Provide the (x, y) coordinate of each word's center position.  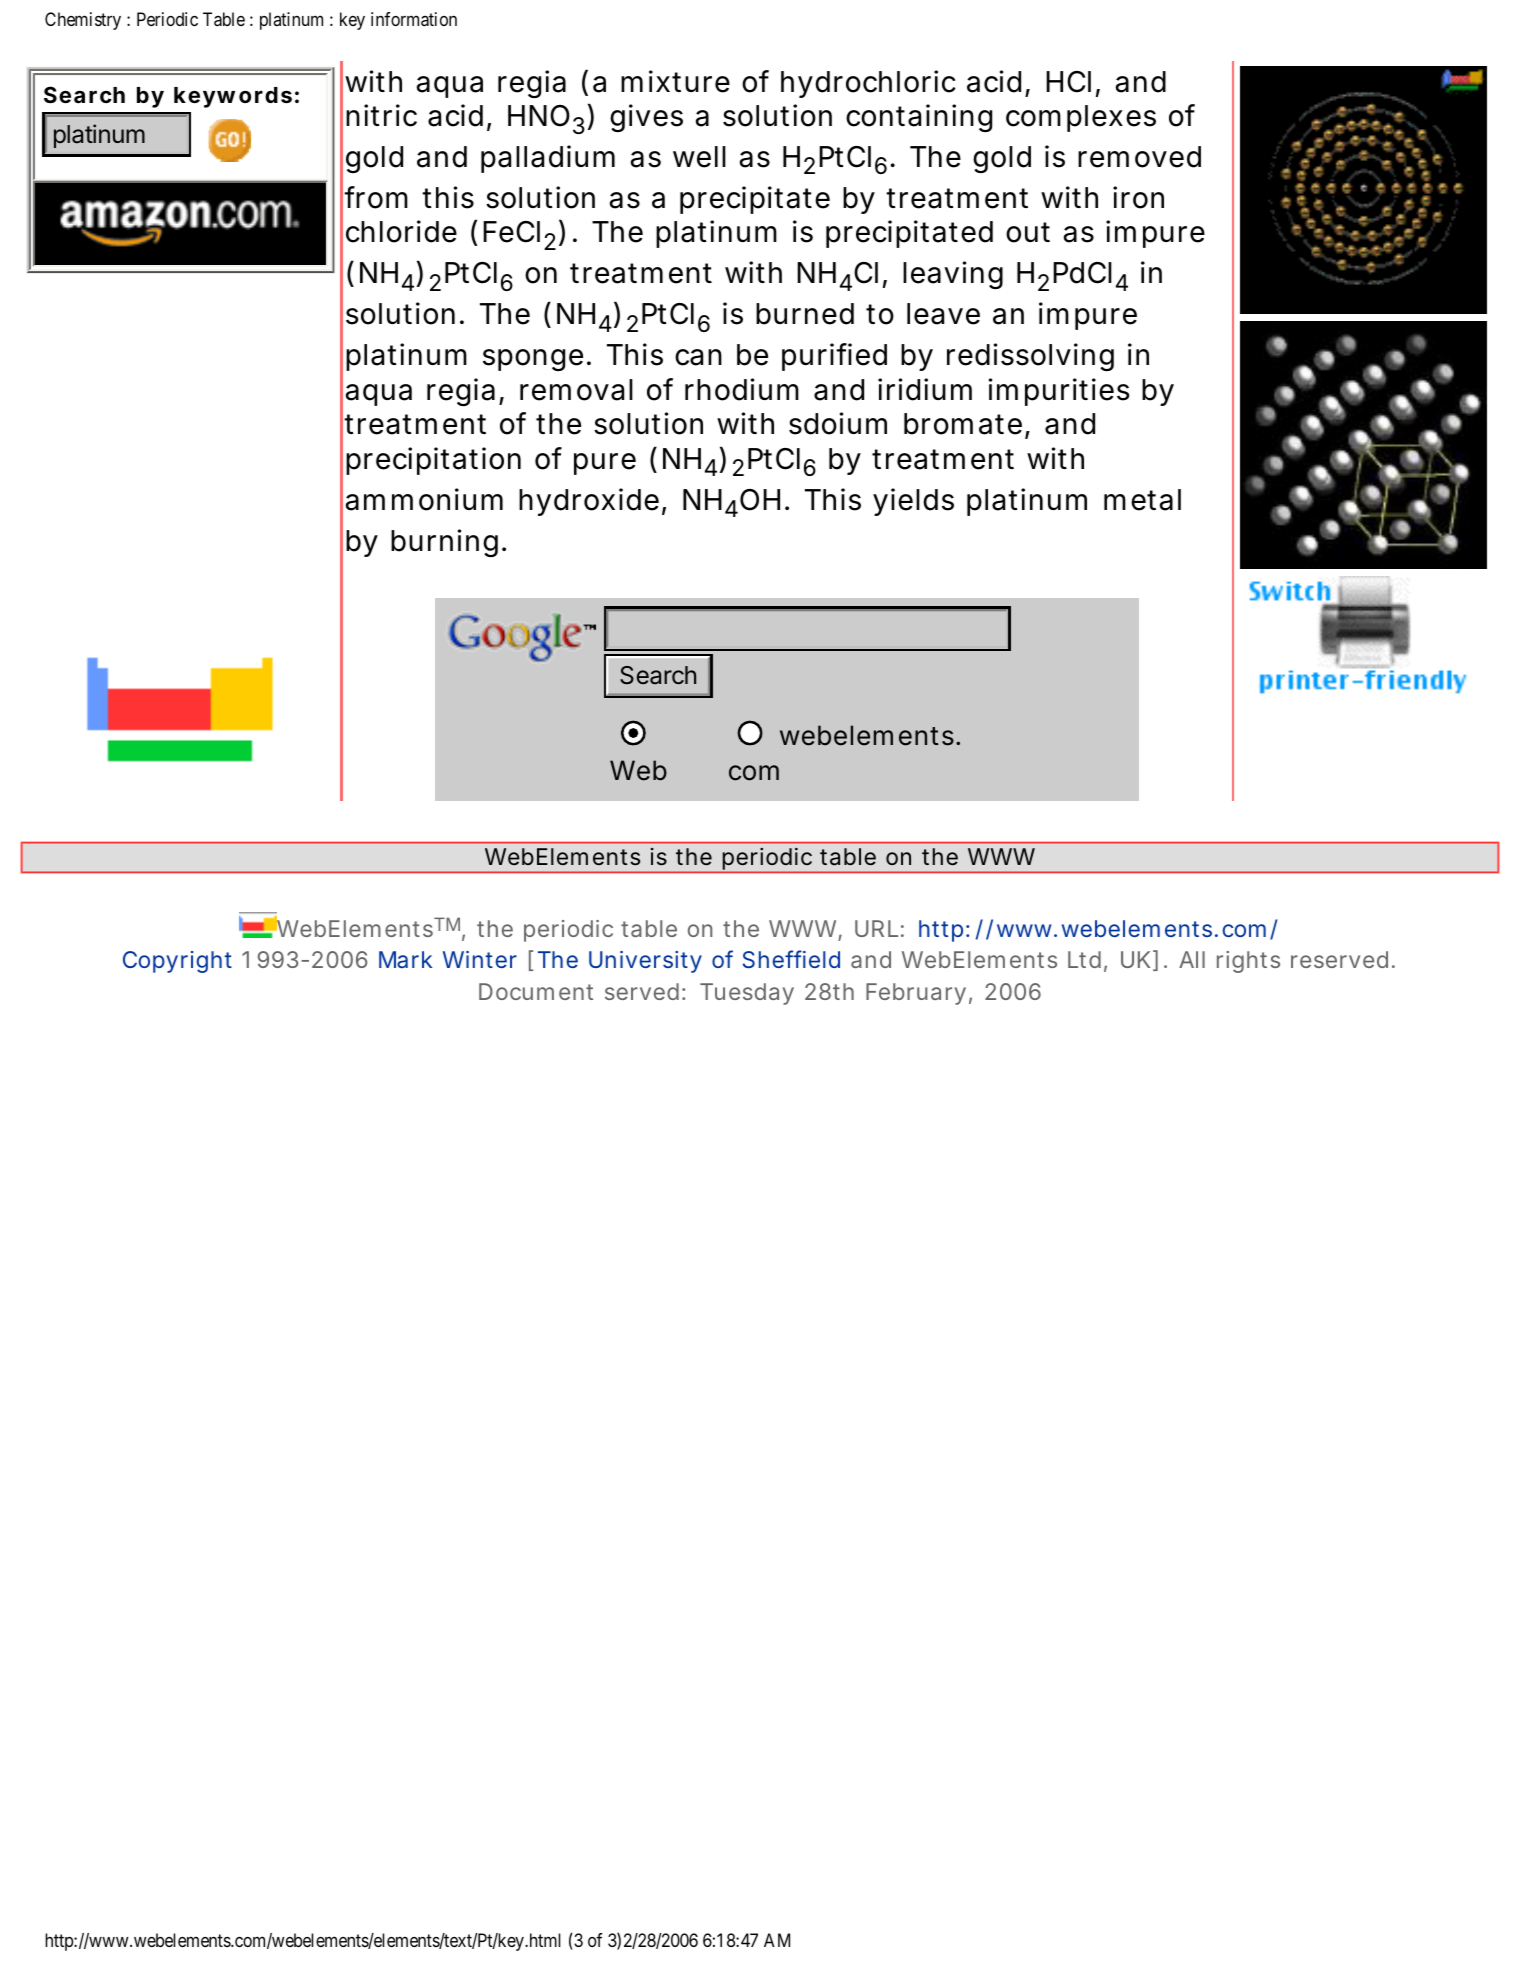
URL (876, 928)
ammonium (424, 499)
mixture (675, 81)
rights (1248, 962)
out (1028, 232)
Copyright (177, 962)
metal (1142, 500)
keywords (233, 97)
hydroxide (589, 502)
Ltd (1084, 959)
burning (444, 543)
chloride (401, 231)
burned (805, 314)
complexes (1081, 118)
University (645, 962)
